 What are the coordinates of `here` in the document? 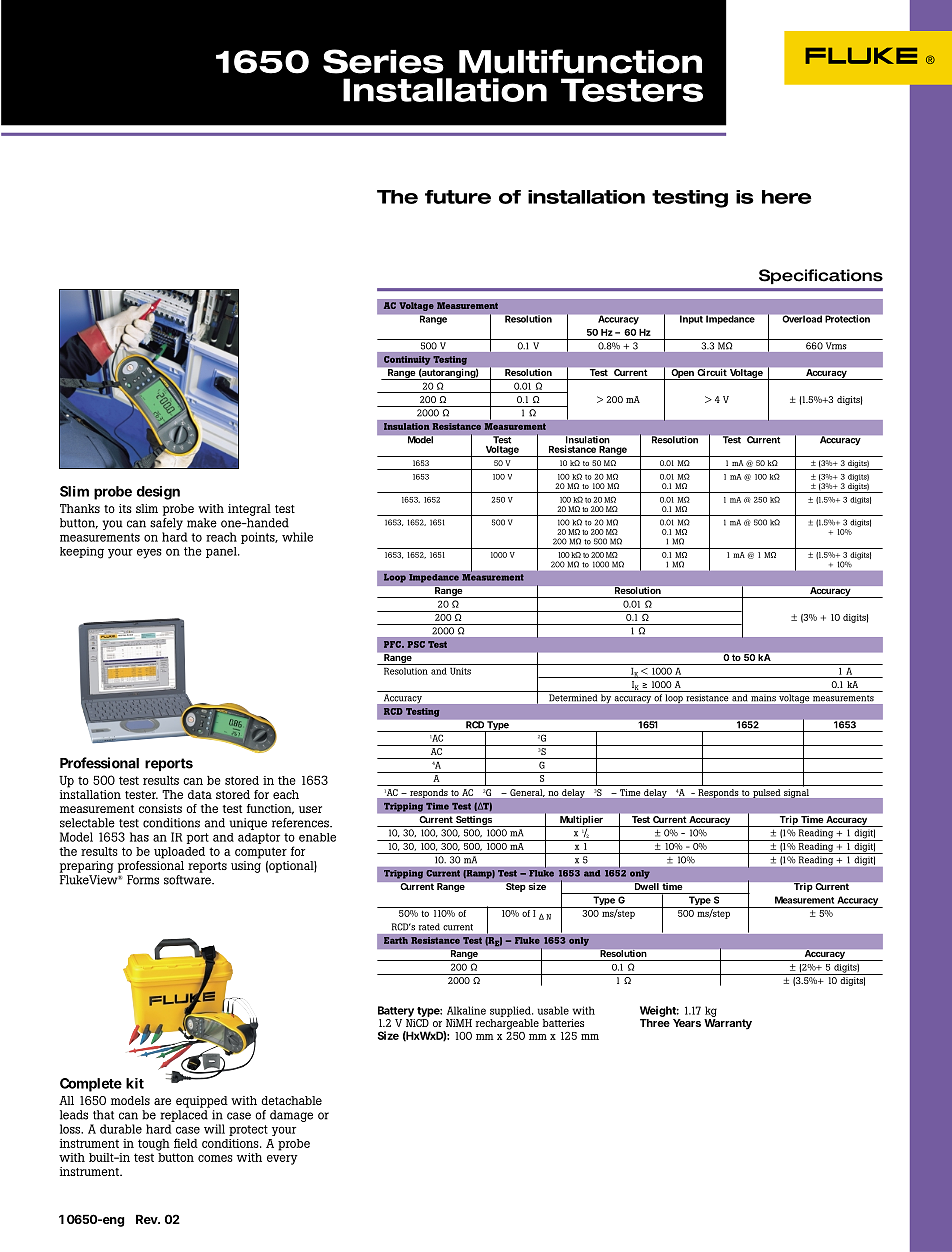 It's located at (787, 197).
